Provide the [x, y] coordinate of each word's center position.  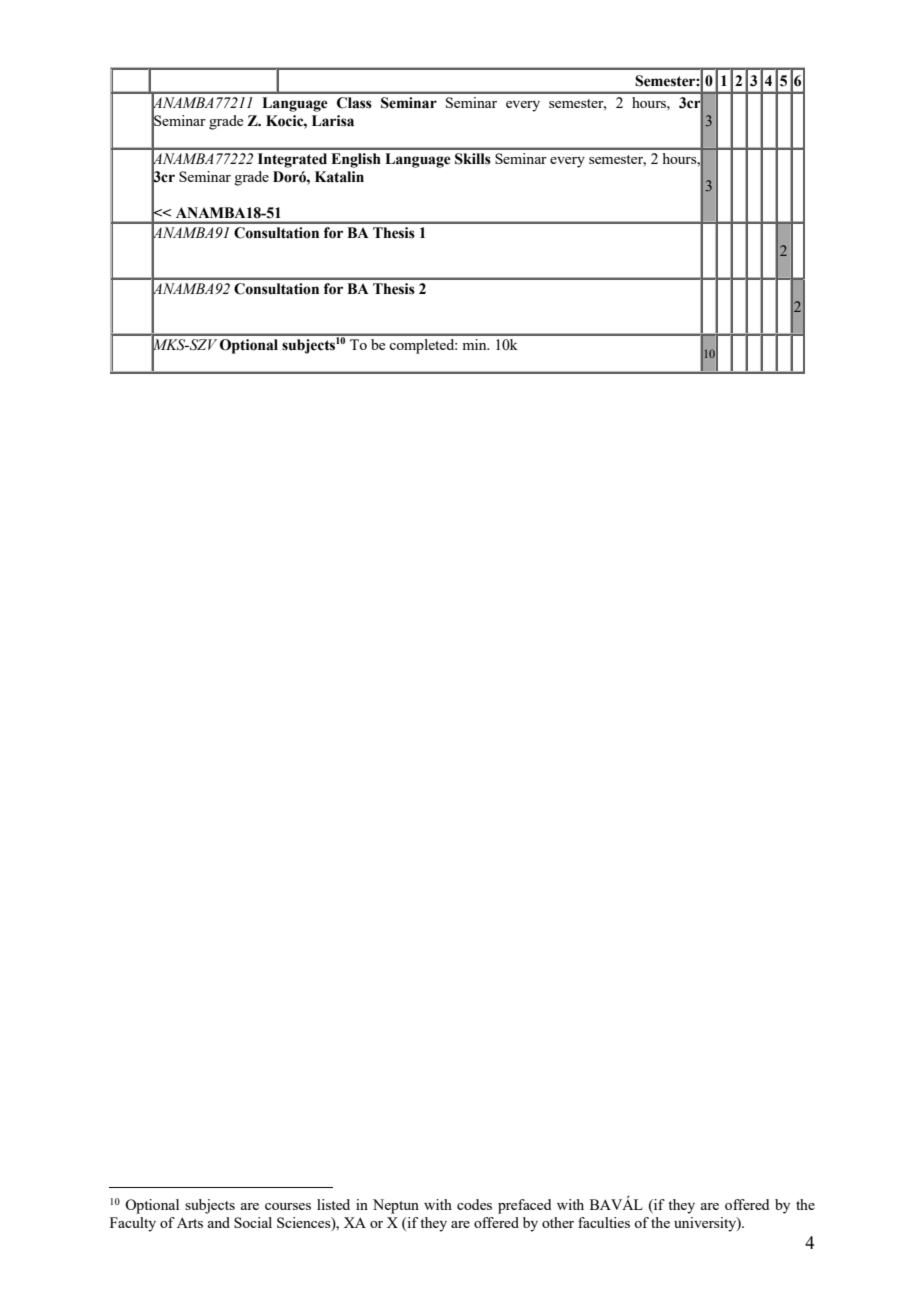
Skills [473, 159]
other [558, 1222]
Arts [190, 1222]
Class [354, 103]
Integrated [292, 160]
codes [474, 1204]
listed [333, 1204]
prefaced [524, 1206]
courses [288, 1206]
